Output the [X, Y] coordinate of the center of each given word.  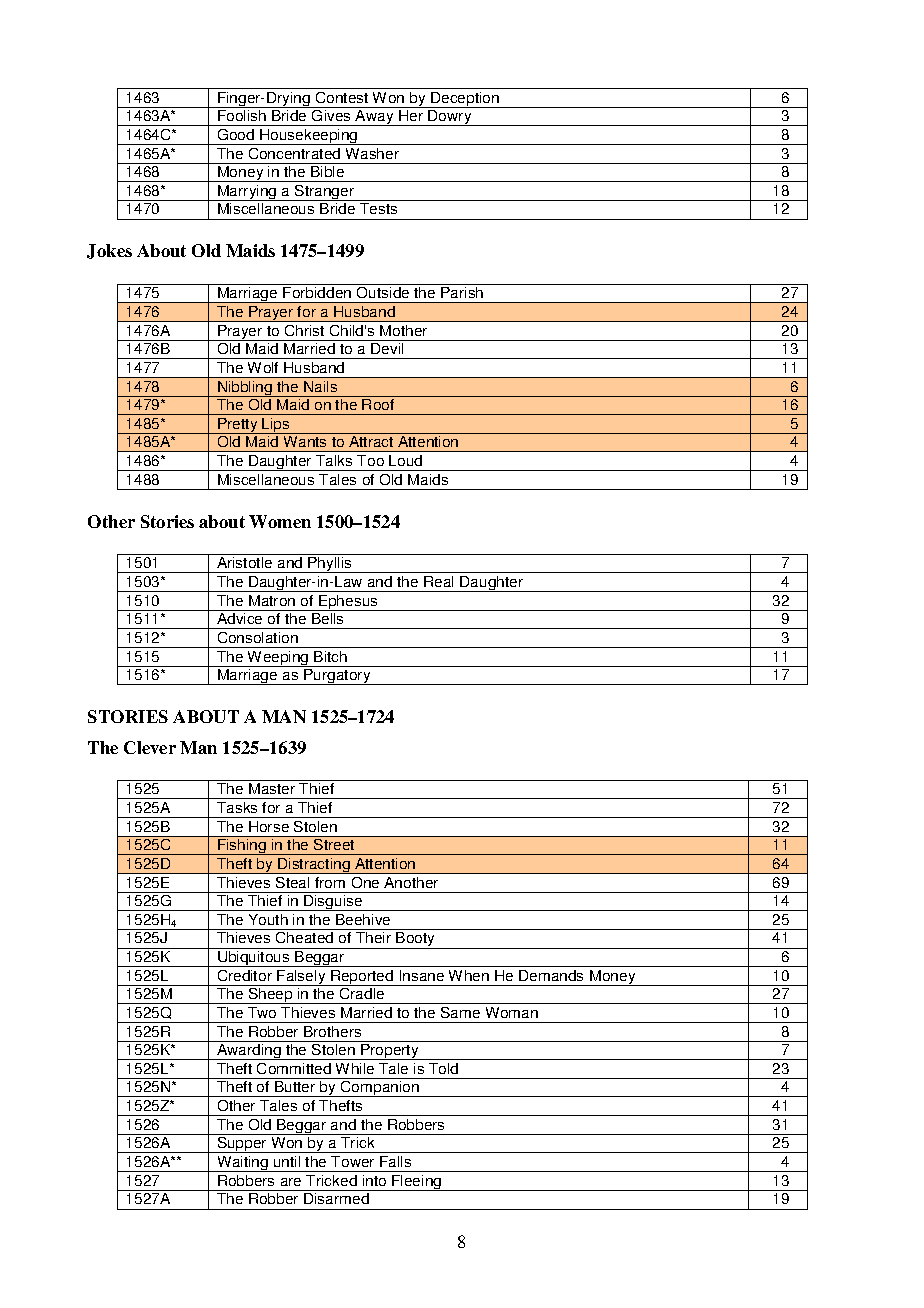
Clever [150, 747]
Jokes [109, 251]
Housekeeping [309, 137]
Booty [416, 940]
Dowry [450, 118]
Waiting [242, 1164]
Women [280, 521]
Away [375, 118]
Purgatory [337, 677]
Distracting [314, 866]
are [291, 1182]
